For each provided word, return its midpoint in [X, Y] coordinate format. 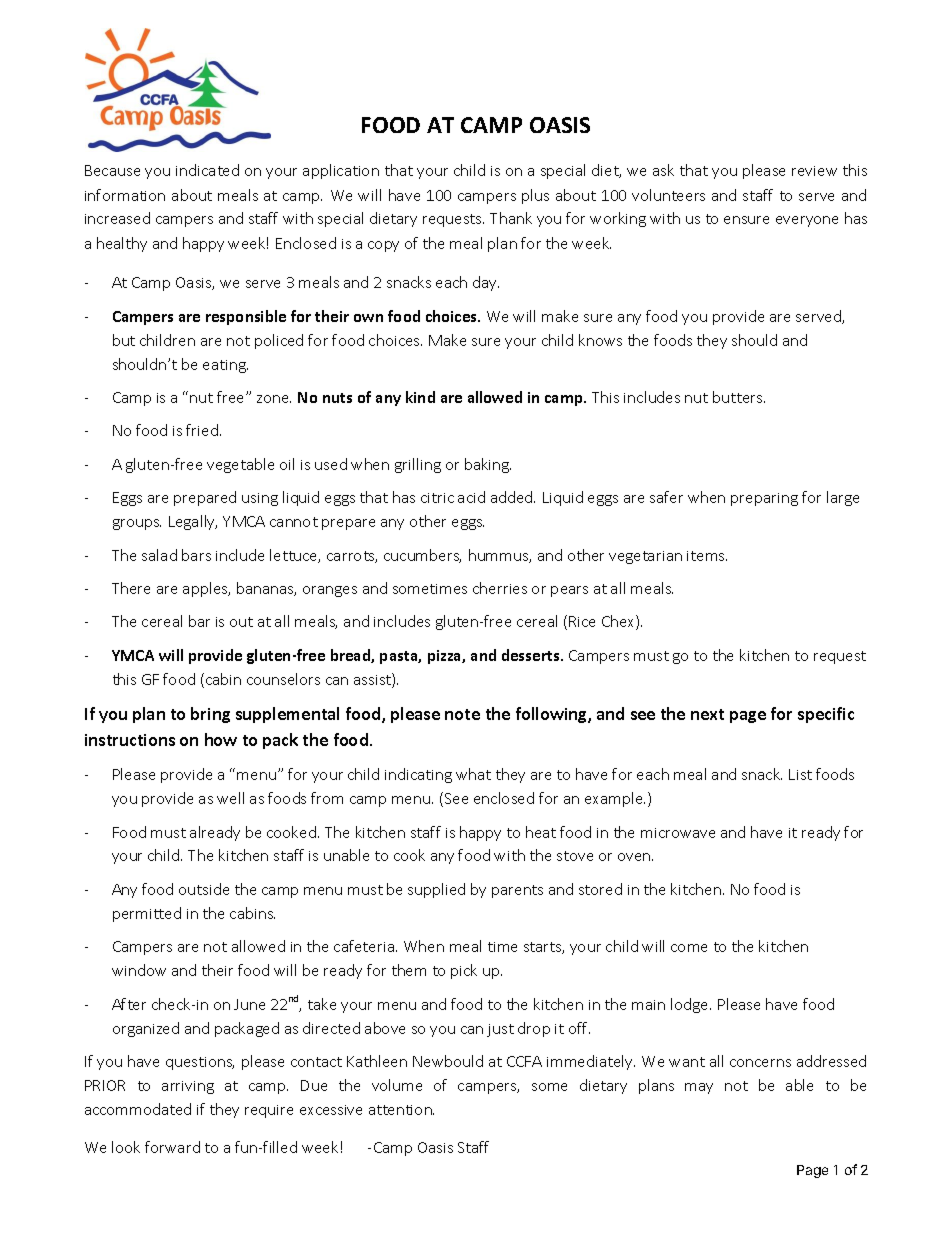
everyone [807, 221]
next [707, 714]
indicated [207, 170]
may [699, 1088]
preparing [764, 499]
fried [203, 430]
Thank [511, 218]
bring [210, 715]
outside [204, 889]
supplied [436, 890]
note [462, 714]
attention [401, 1110]
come [689, 948]
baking [488, 465]
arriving [188, 1087]
